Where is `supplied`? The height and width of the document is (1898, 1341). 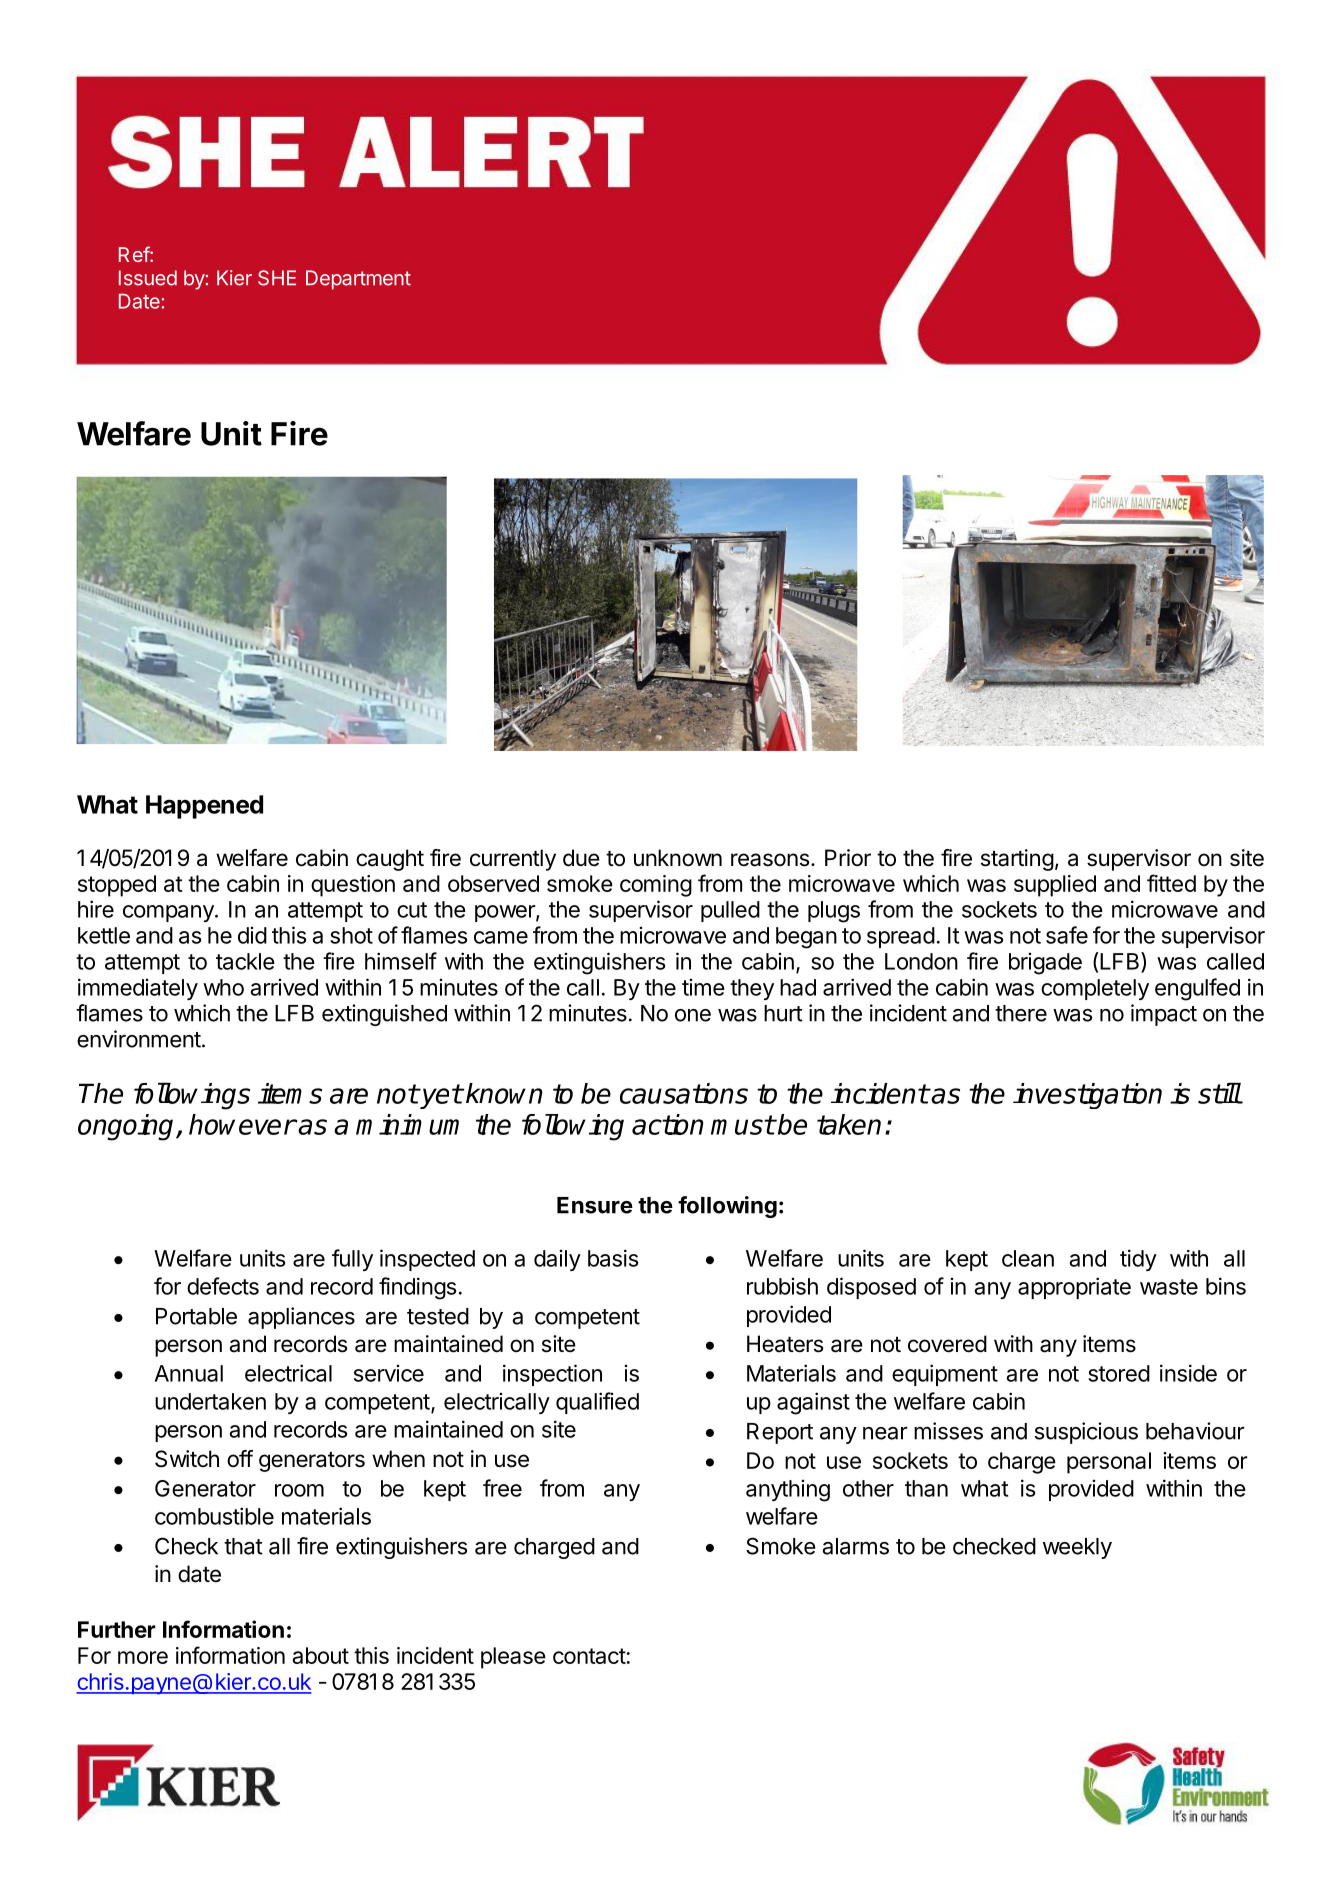
supplied is located at coordinates (1055, 886).
